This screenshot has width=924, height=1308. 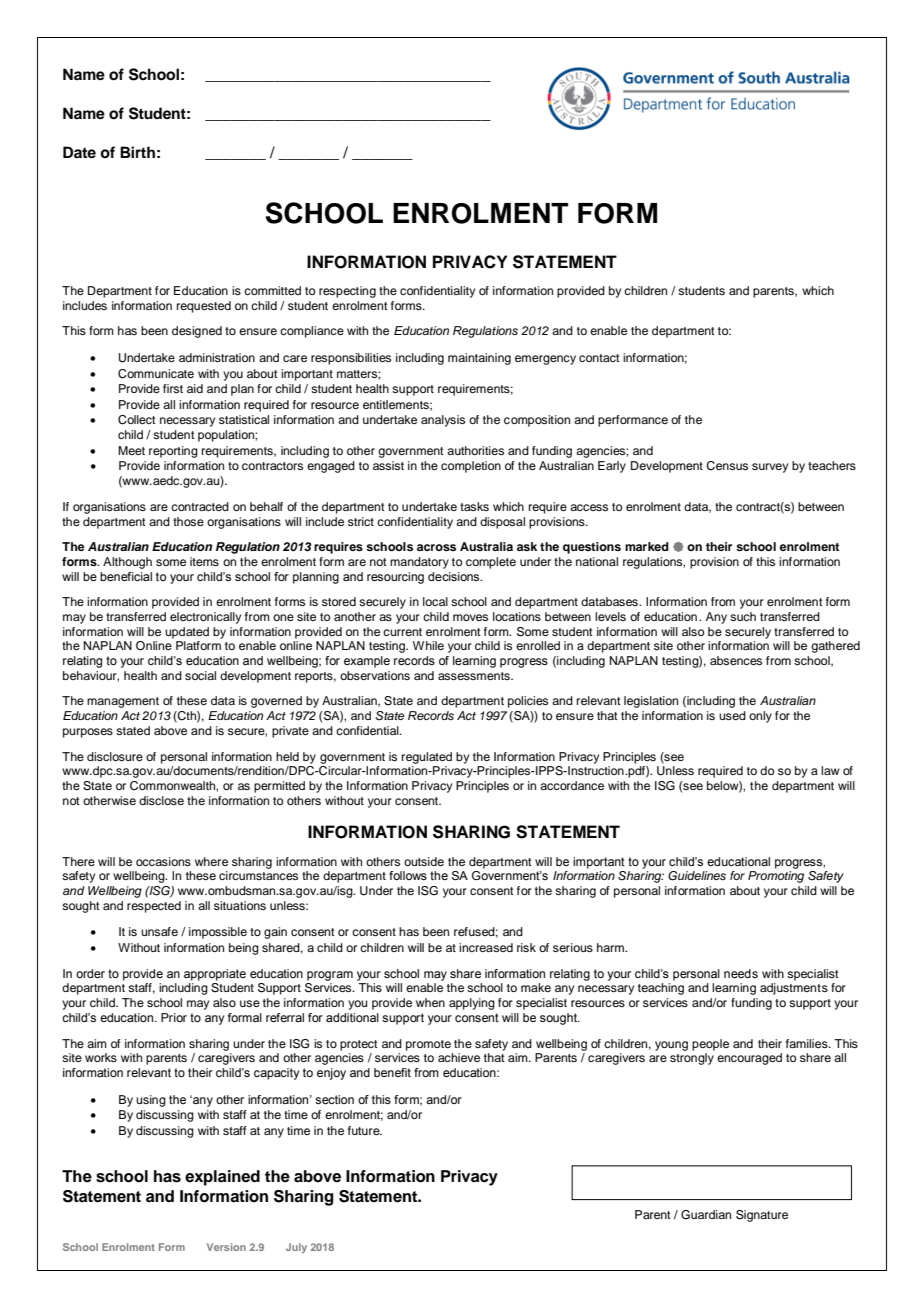 I want to click on Birth, so click(x=137, y=152).
